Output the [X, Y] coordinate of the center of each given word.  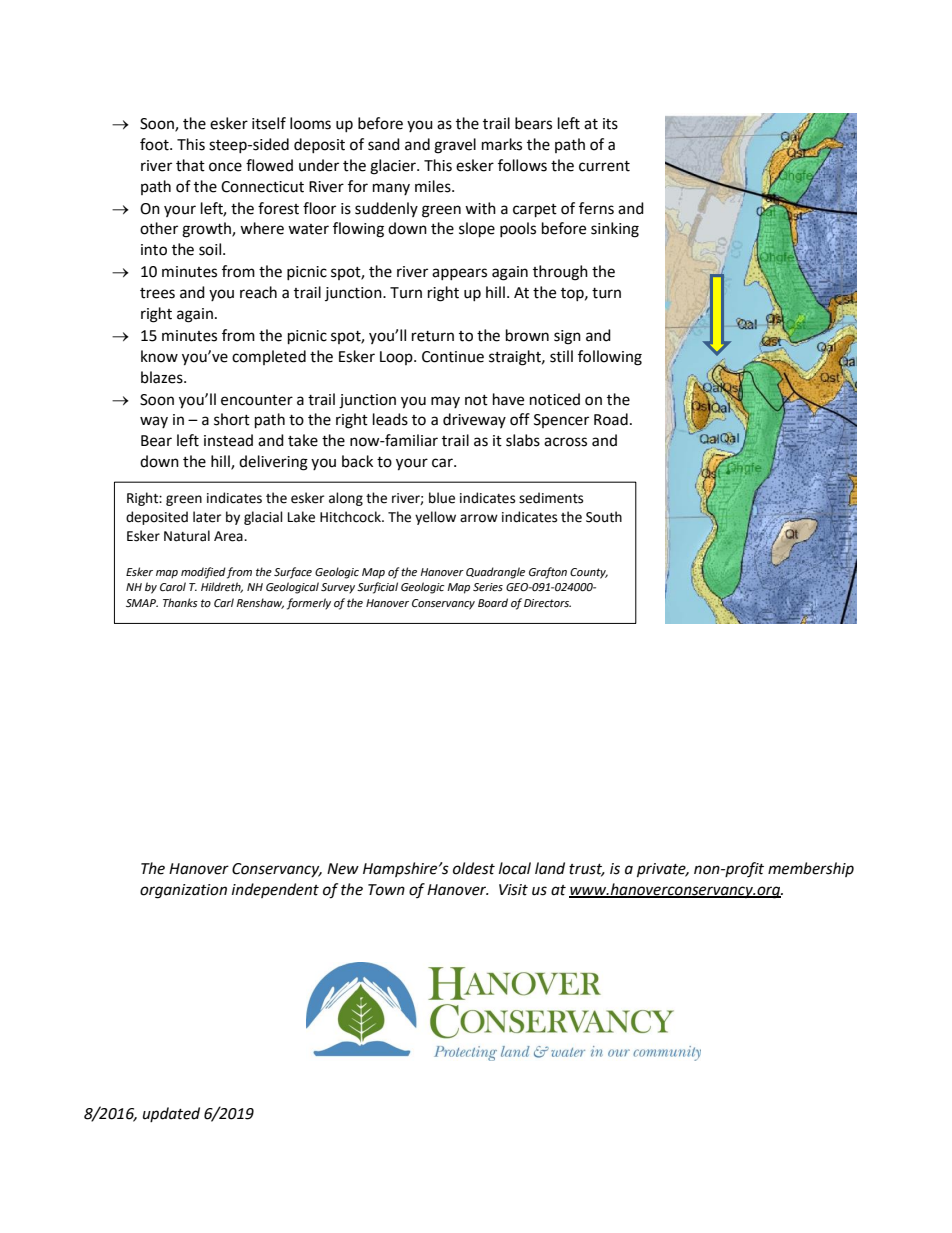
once [225, 167]
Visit [513, 890]
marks [502, 144]
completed [269, 357]
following [610, 358]
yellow [435, 518]
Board [493, 602]
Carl [224, 602]
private [662, 870]
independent [275, 890]
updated [171, 1114]
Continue [453, 357]
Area [229, 536]
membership [811, 869]
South [604, 517]
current [604, 166]
